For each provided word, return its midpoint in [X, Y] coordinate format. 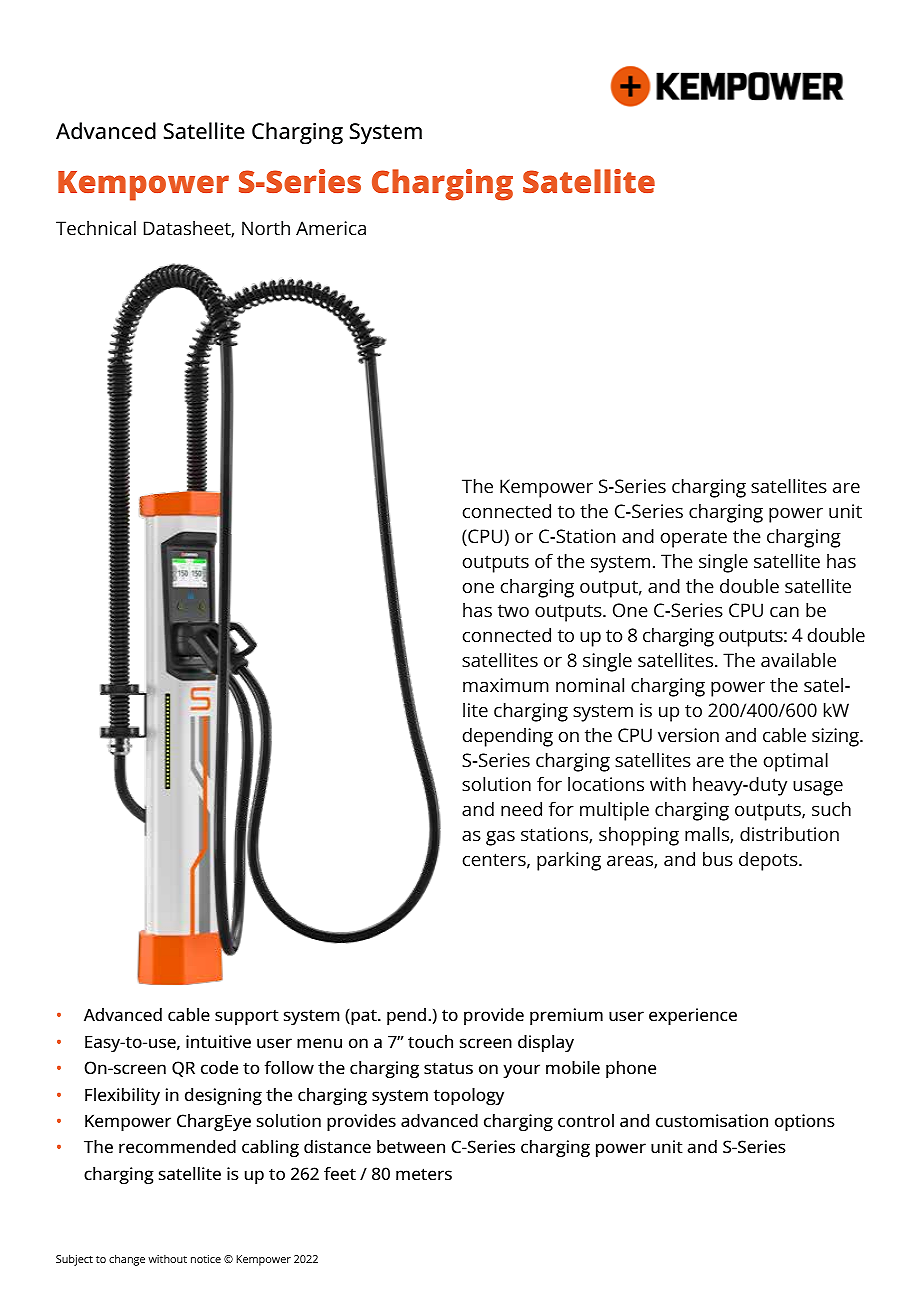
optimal [796, 762]
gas [500, 838]
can [784, 612]
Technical [96, 228]
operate [694, 539]
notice [206, 1259]
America [331, 228]
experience [693, 1016]
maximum [506, 685]
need [521, 809]
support [247, 1017]
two [513, 610]
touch [430, 1041]
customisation [712, 1120]
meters [424, 1174]
